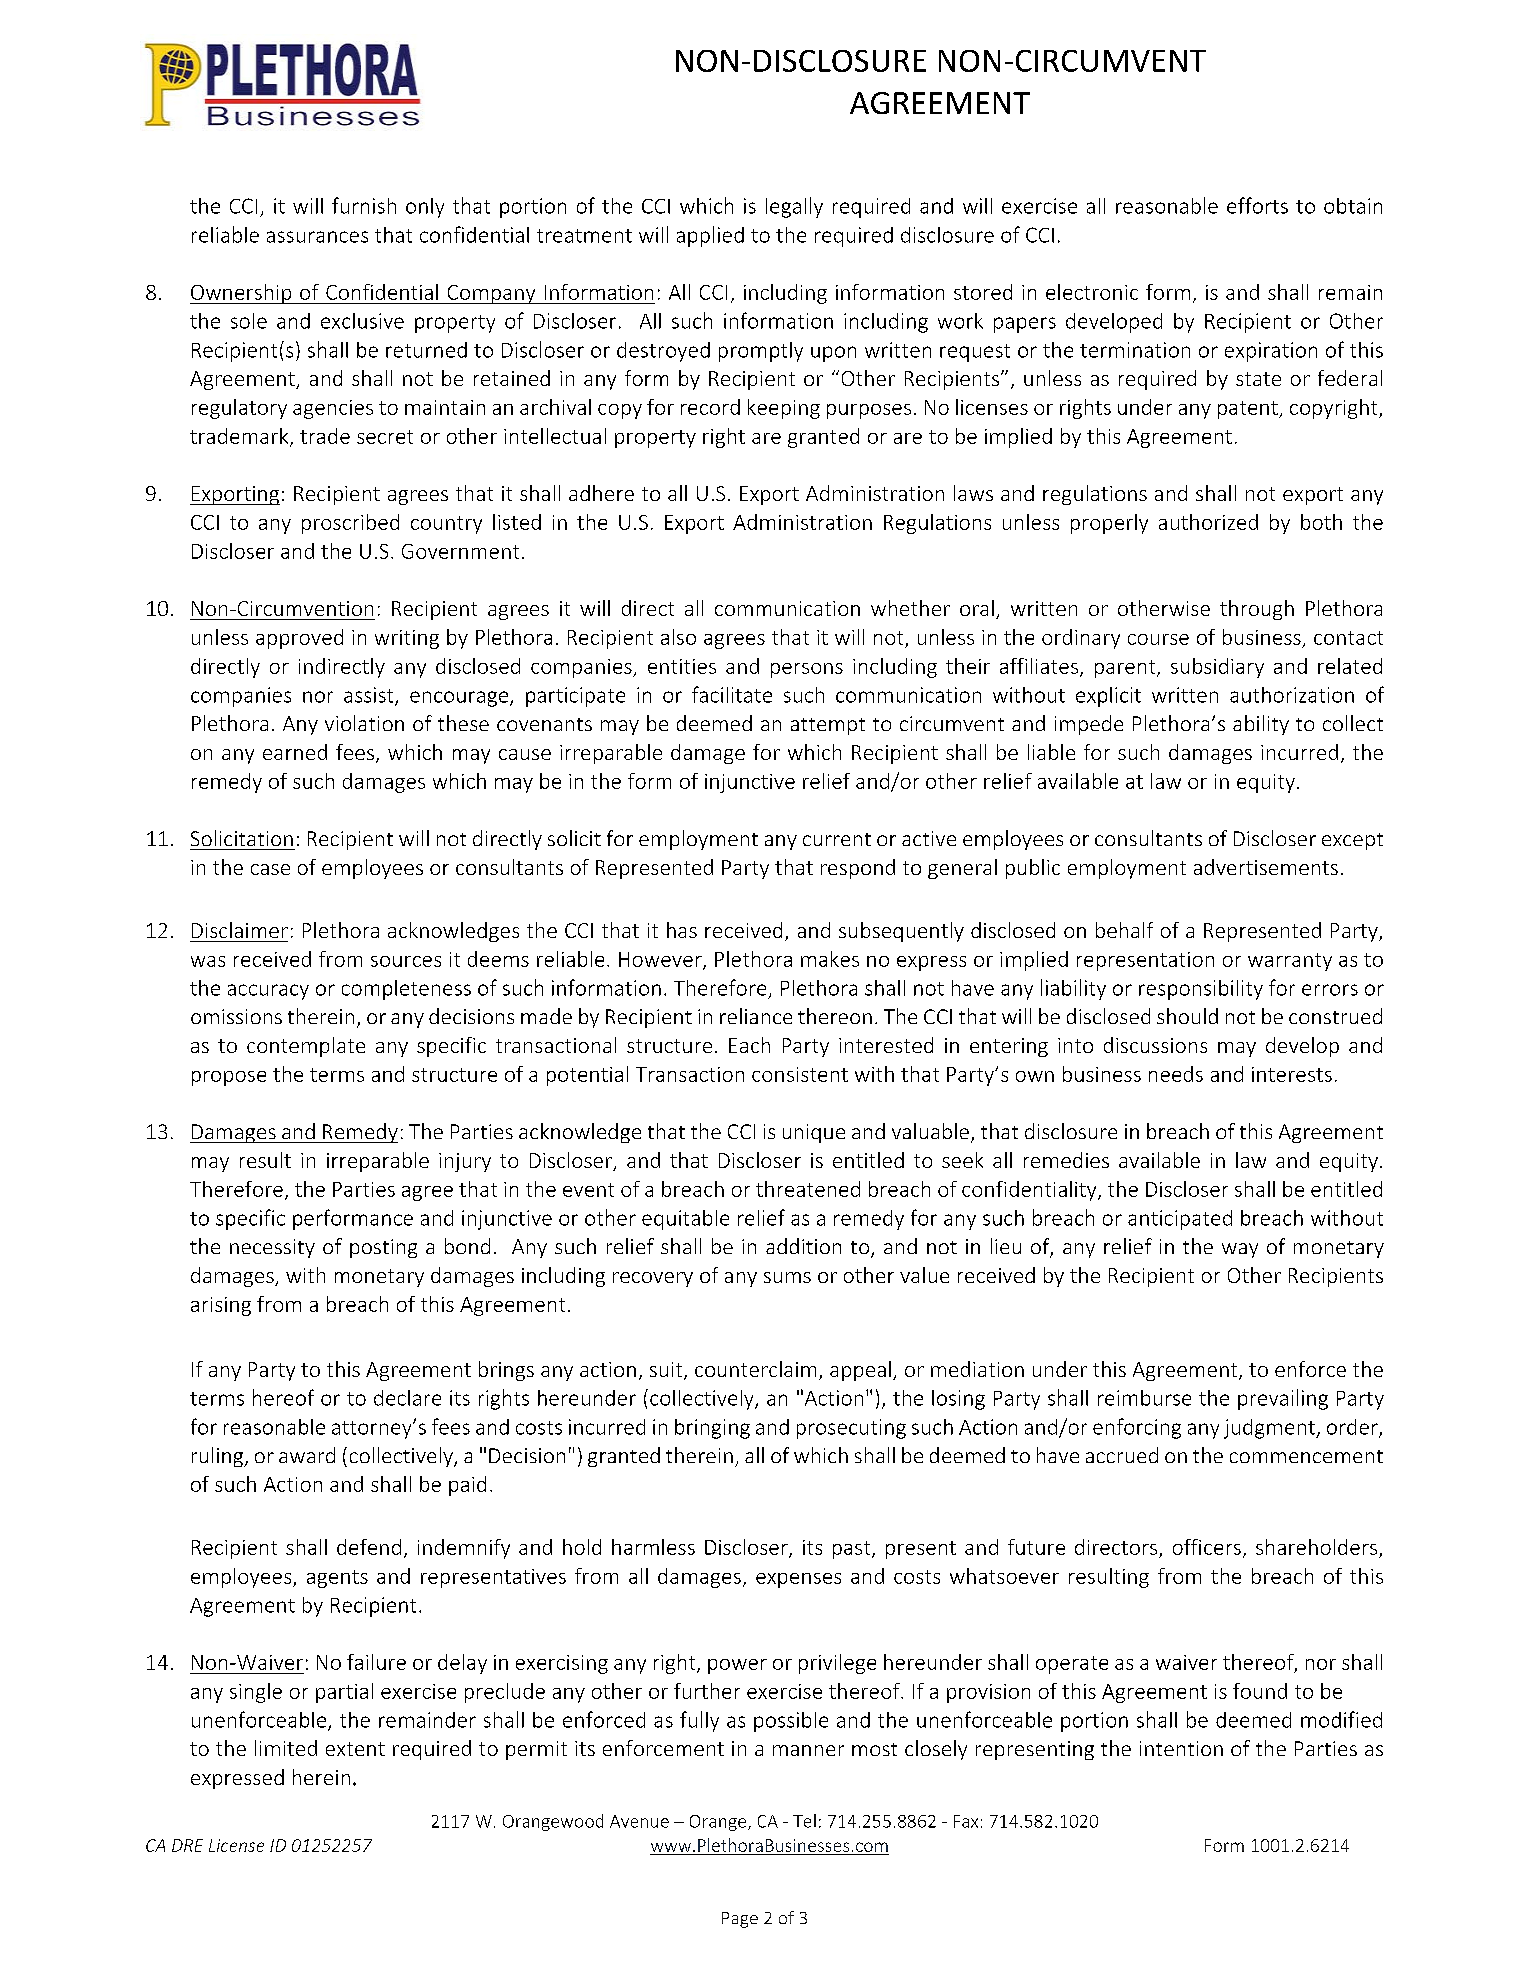 The width and height of the image is (1518, 1964). What do you see at coordinates (740, 1920) in the image?
I see `Page` at bounding box center [740, 1920].
